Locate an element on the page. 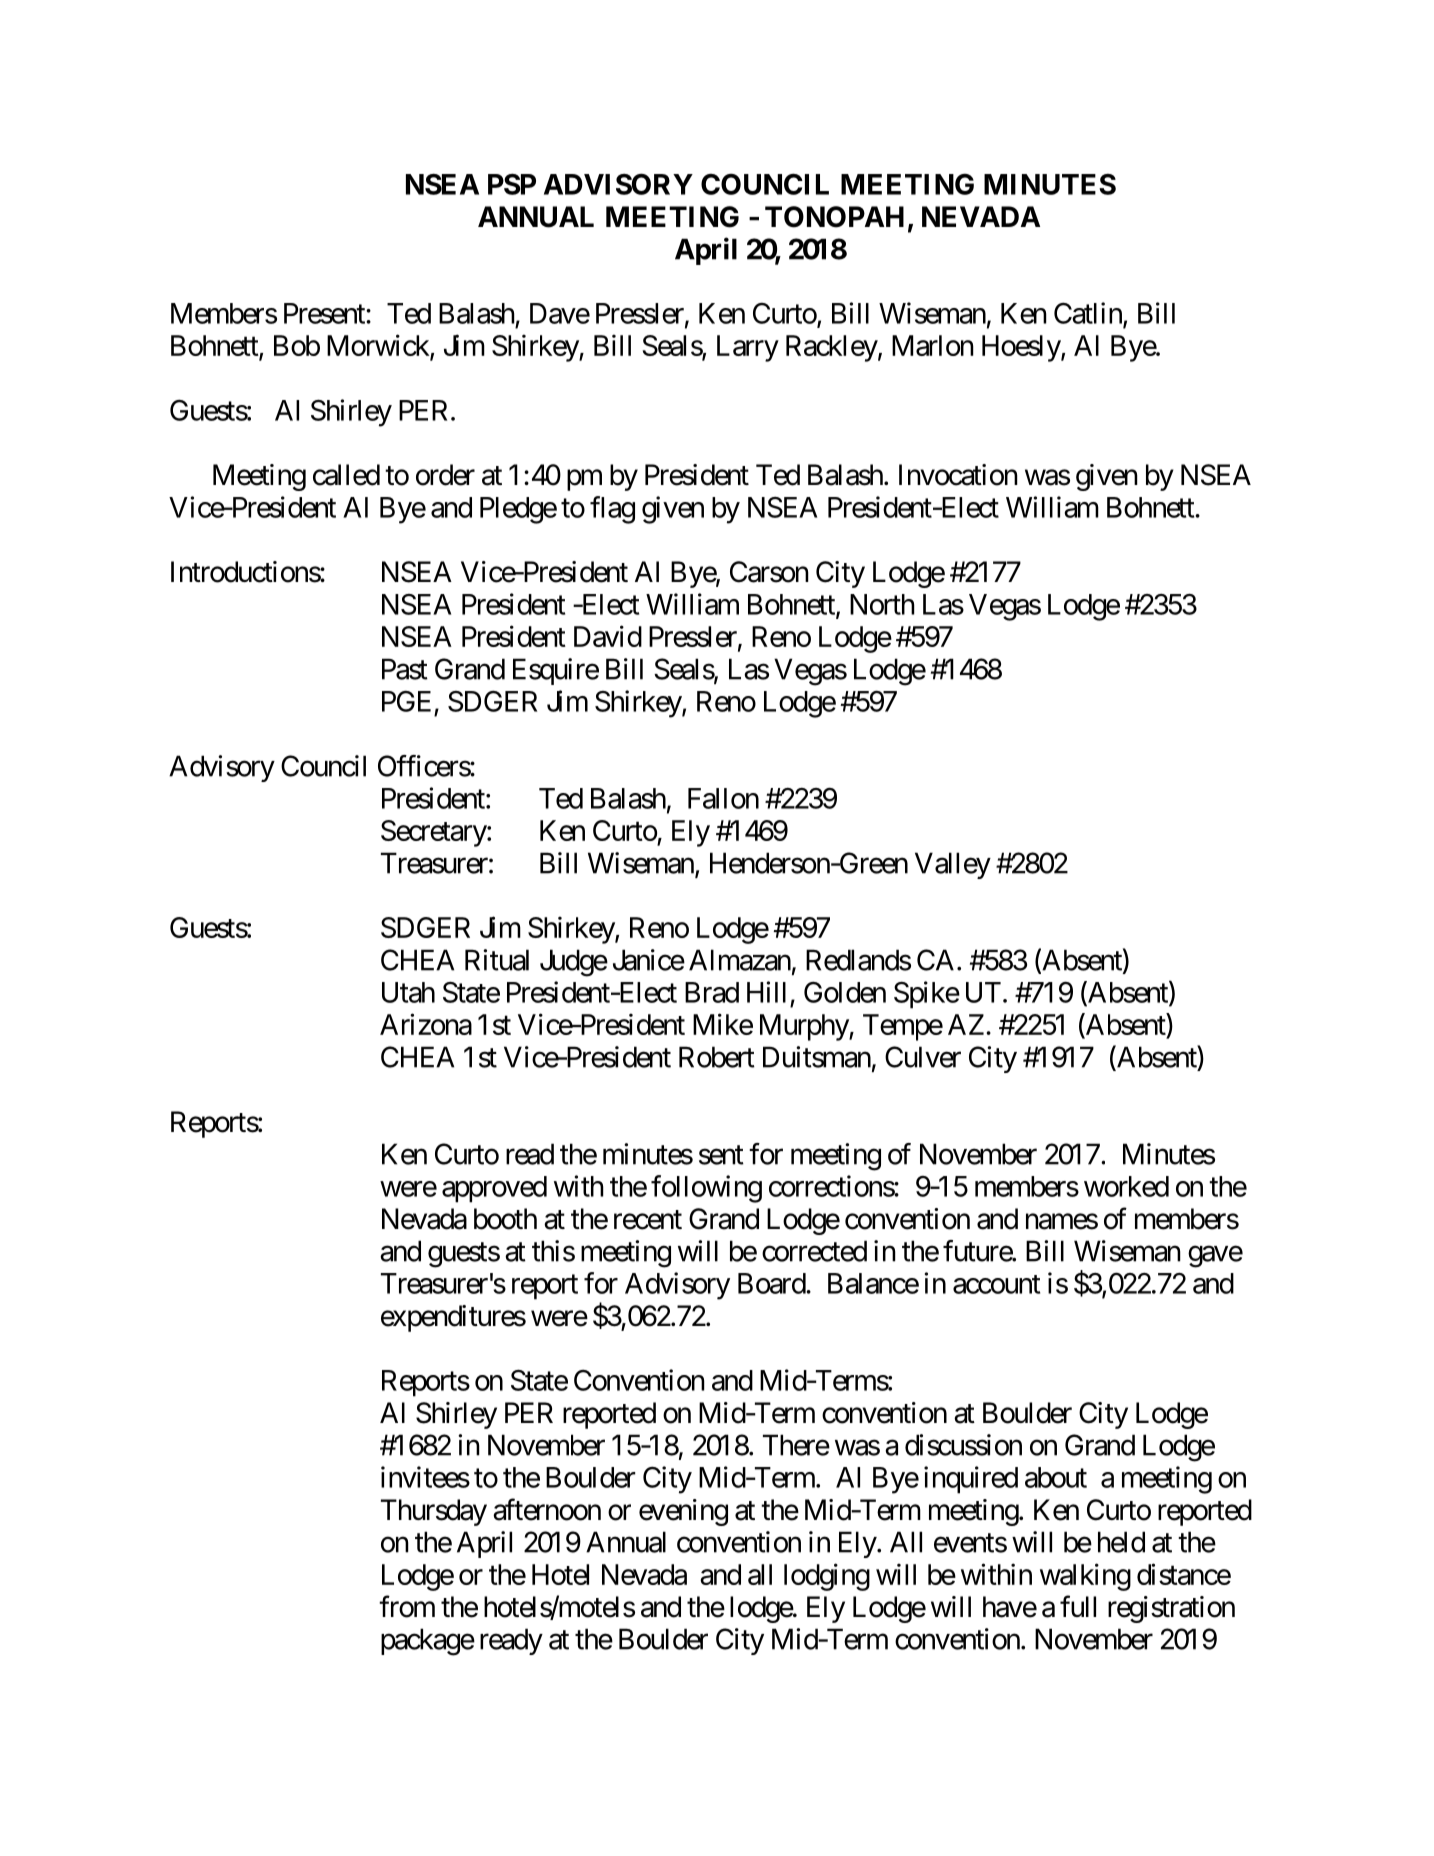 The height and width of the page is (1856, 1434). PSP is located at coordinates (512, 184).
